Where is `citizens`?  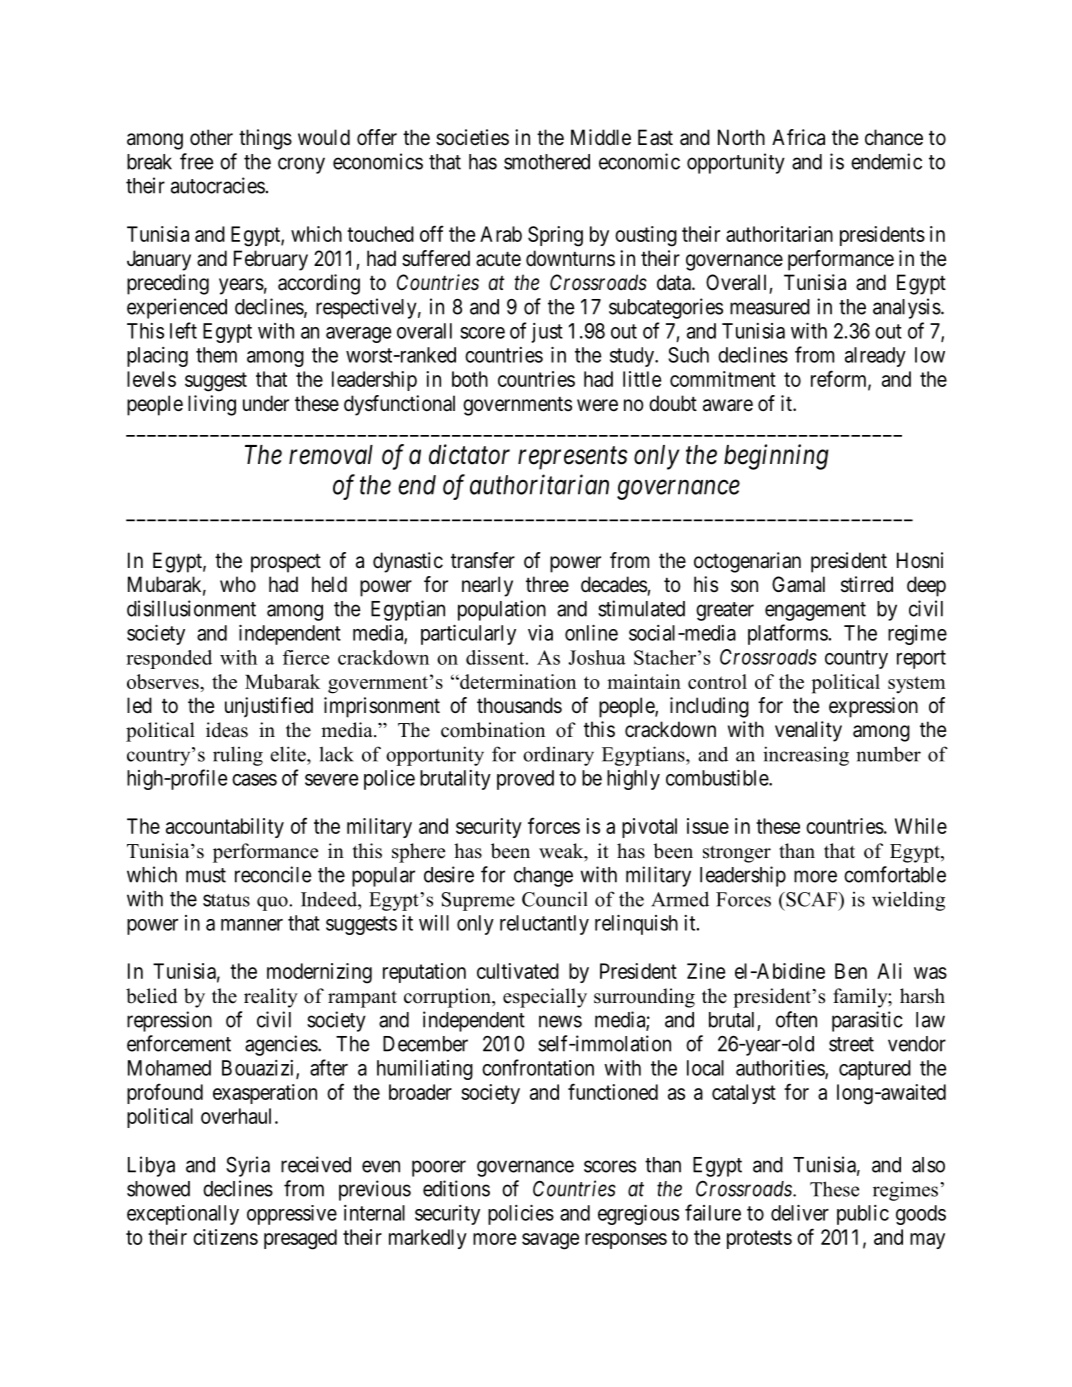 citizens is located at coordinates (225, 1237).
